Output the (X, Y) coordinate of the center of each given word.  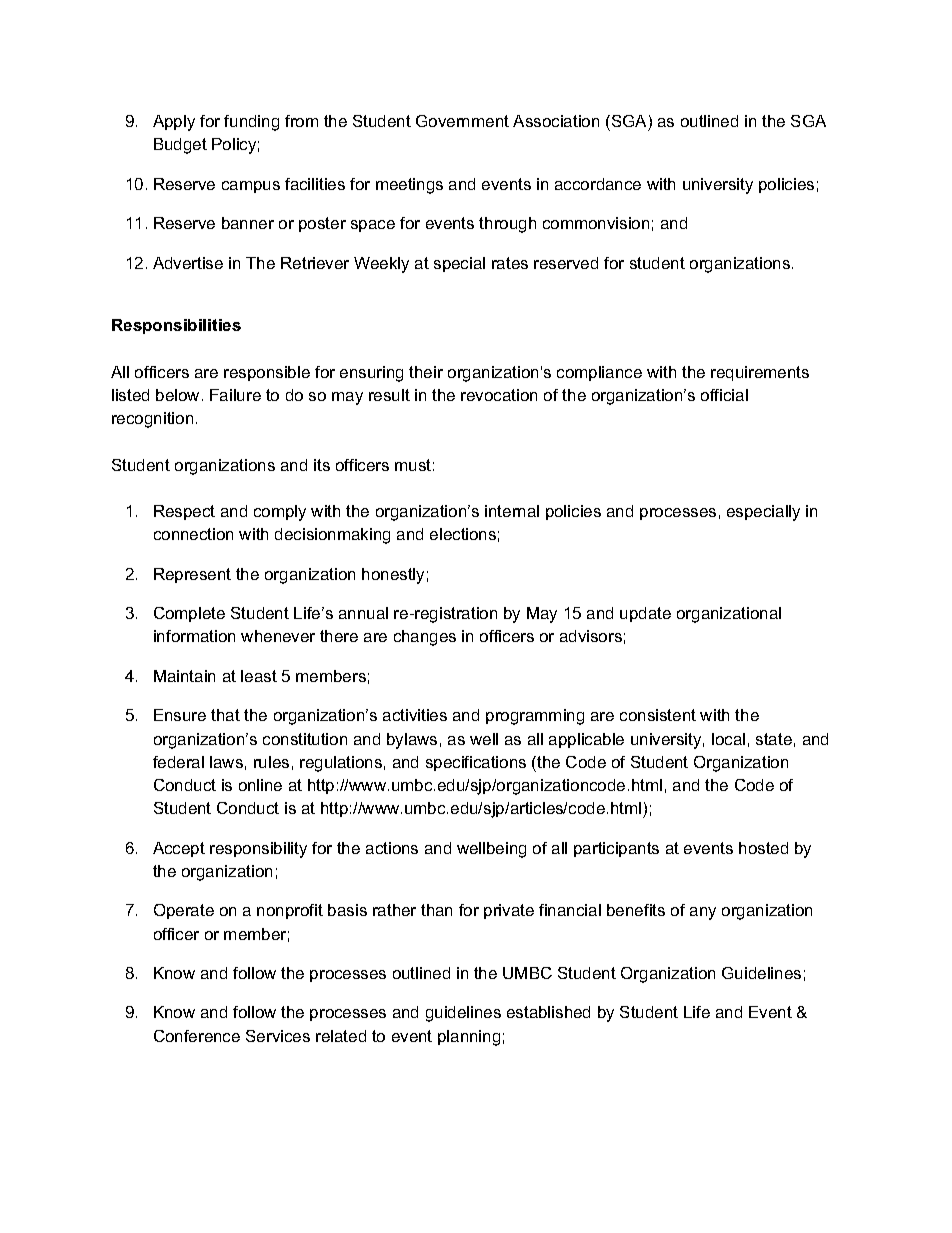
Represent (192, 575)
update (645, 614)
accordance (598, 184)
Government (462, 121)
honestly (393, 576)
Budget (180, 146)
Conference (197, 1036)
